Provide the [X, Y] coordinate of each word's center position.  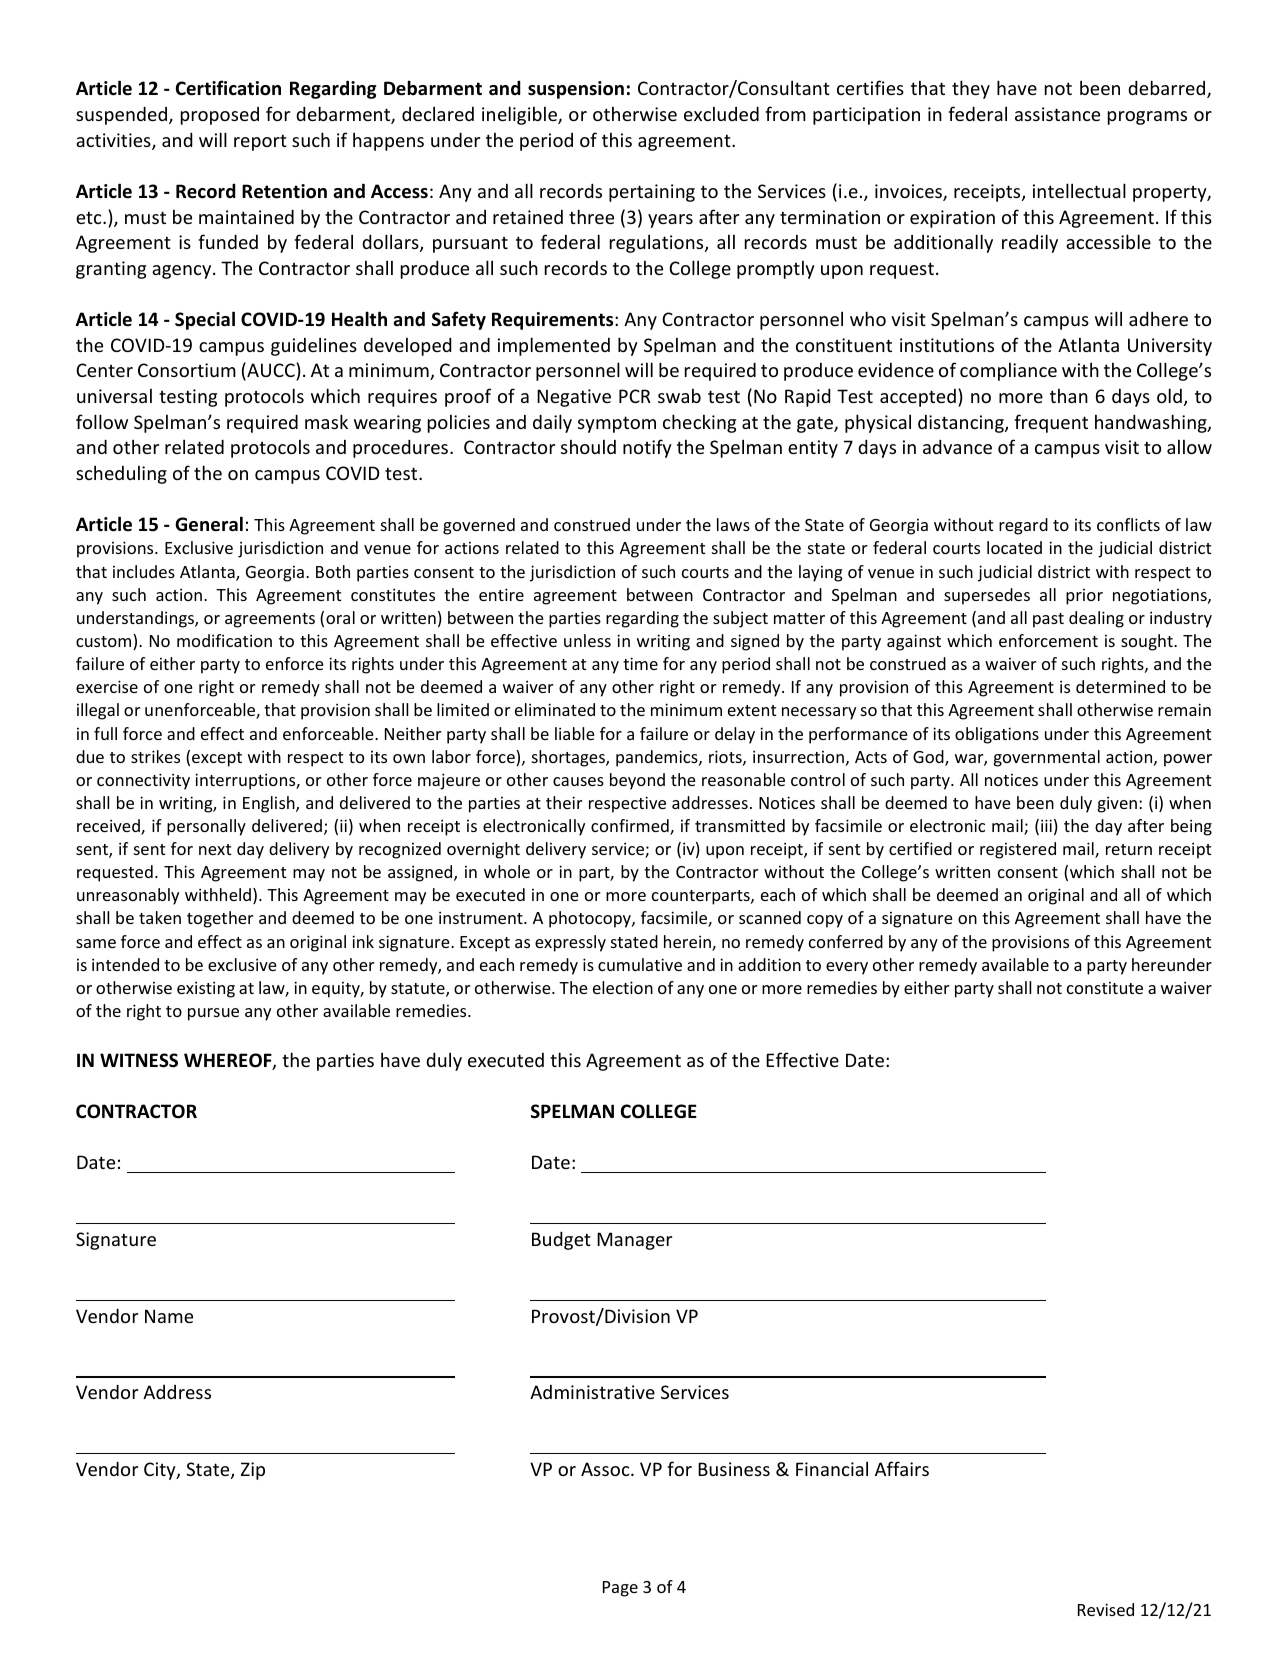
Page [620, 1589]
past [1048, 620]
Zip [253, 1471]
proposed [220, 116]
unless [587, 640]
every [847, 968]
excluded [721, 113]
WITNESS [139, 1060]
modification [224, 640]
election [623, 987]
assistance [1057, 114]
